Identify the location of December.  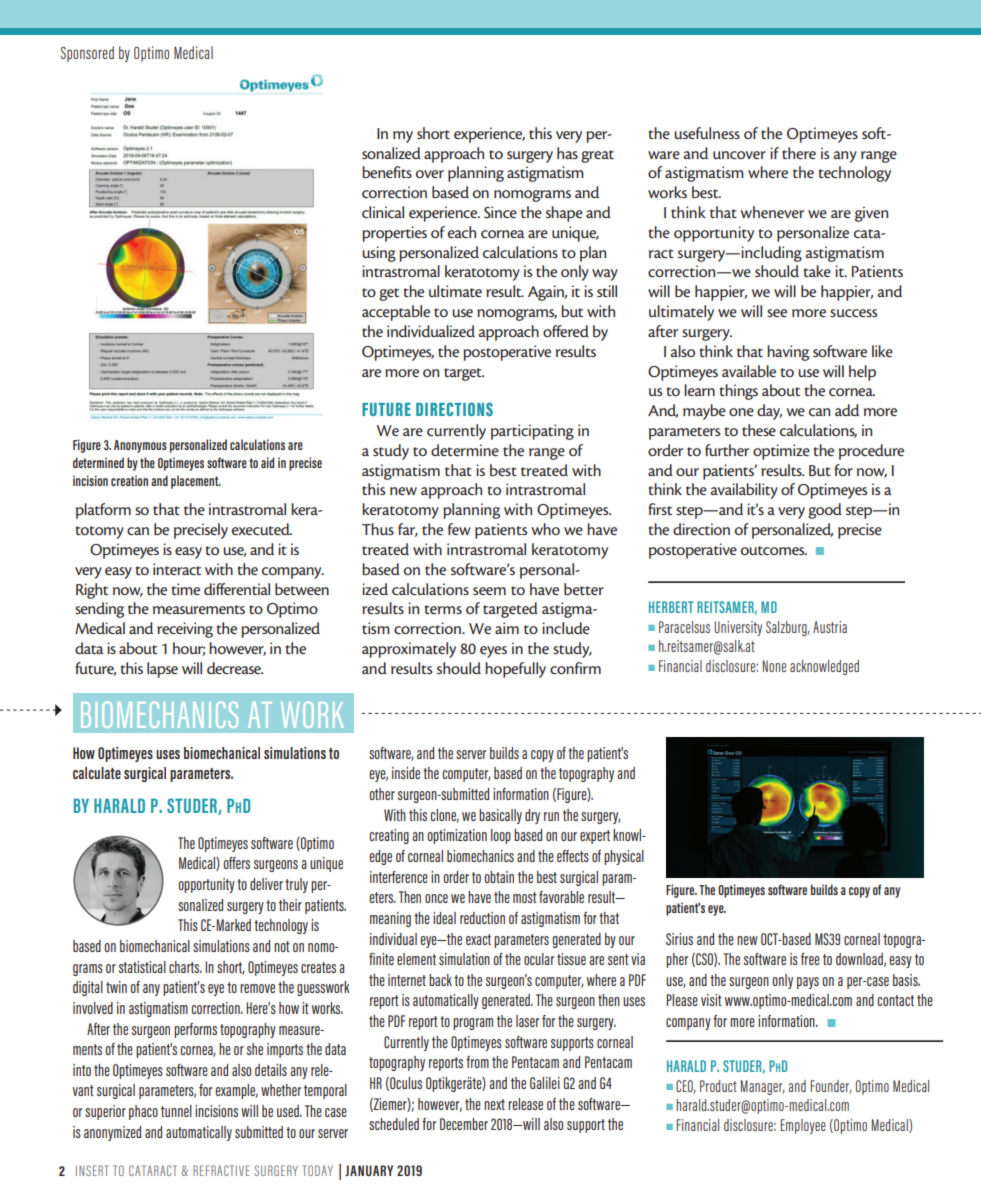
(464, 1124).
